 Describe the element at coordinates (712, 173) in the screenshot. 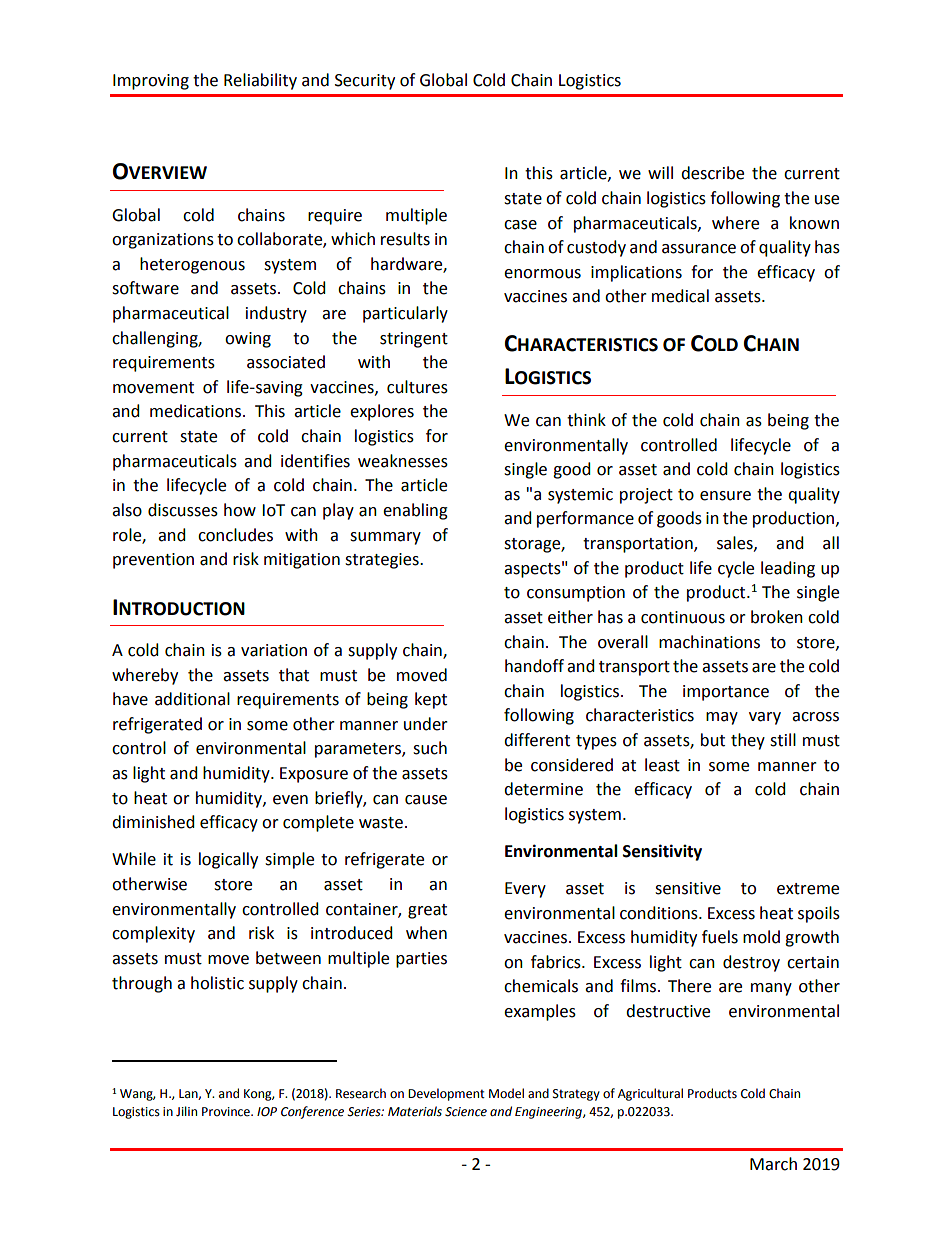

I see `describe` at that location.
